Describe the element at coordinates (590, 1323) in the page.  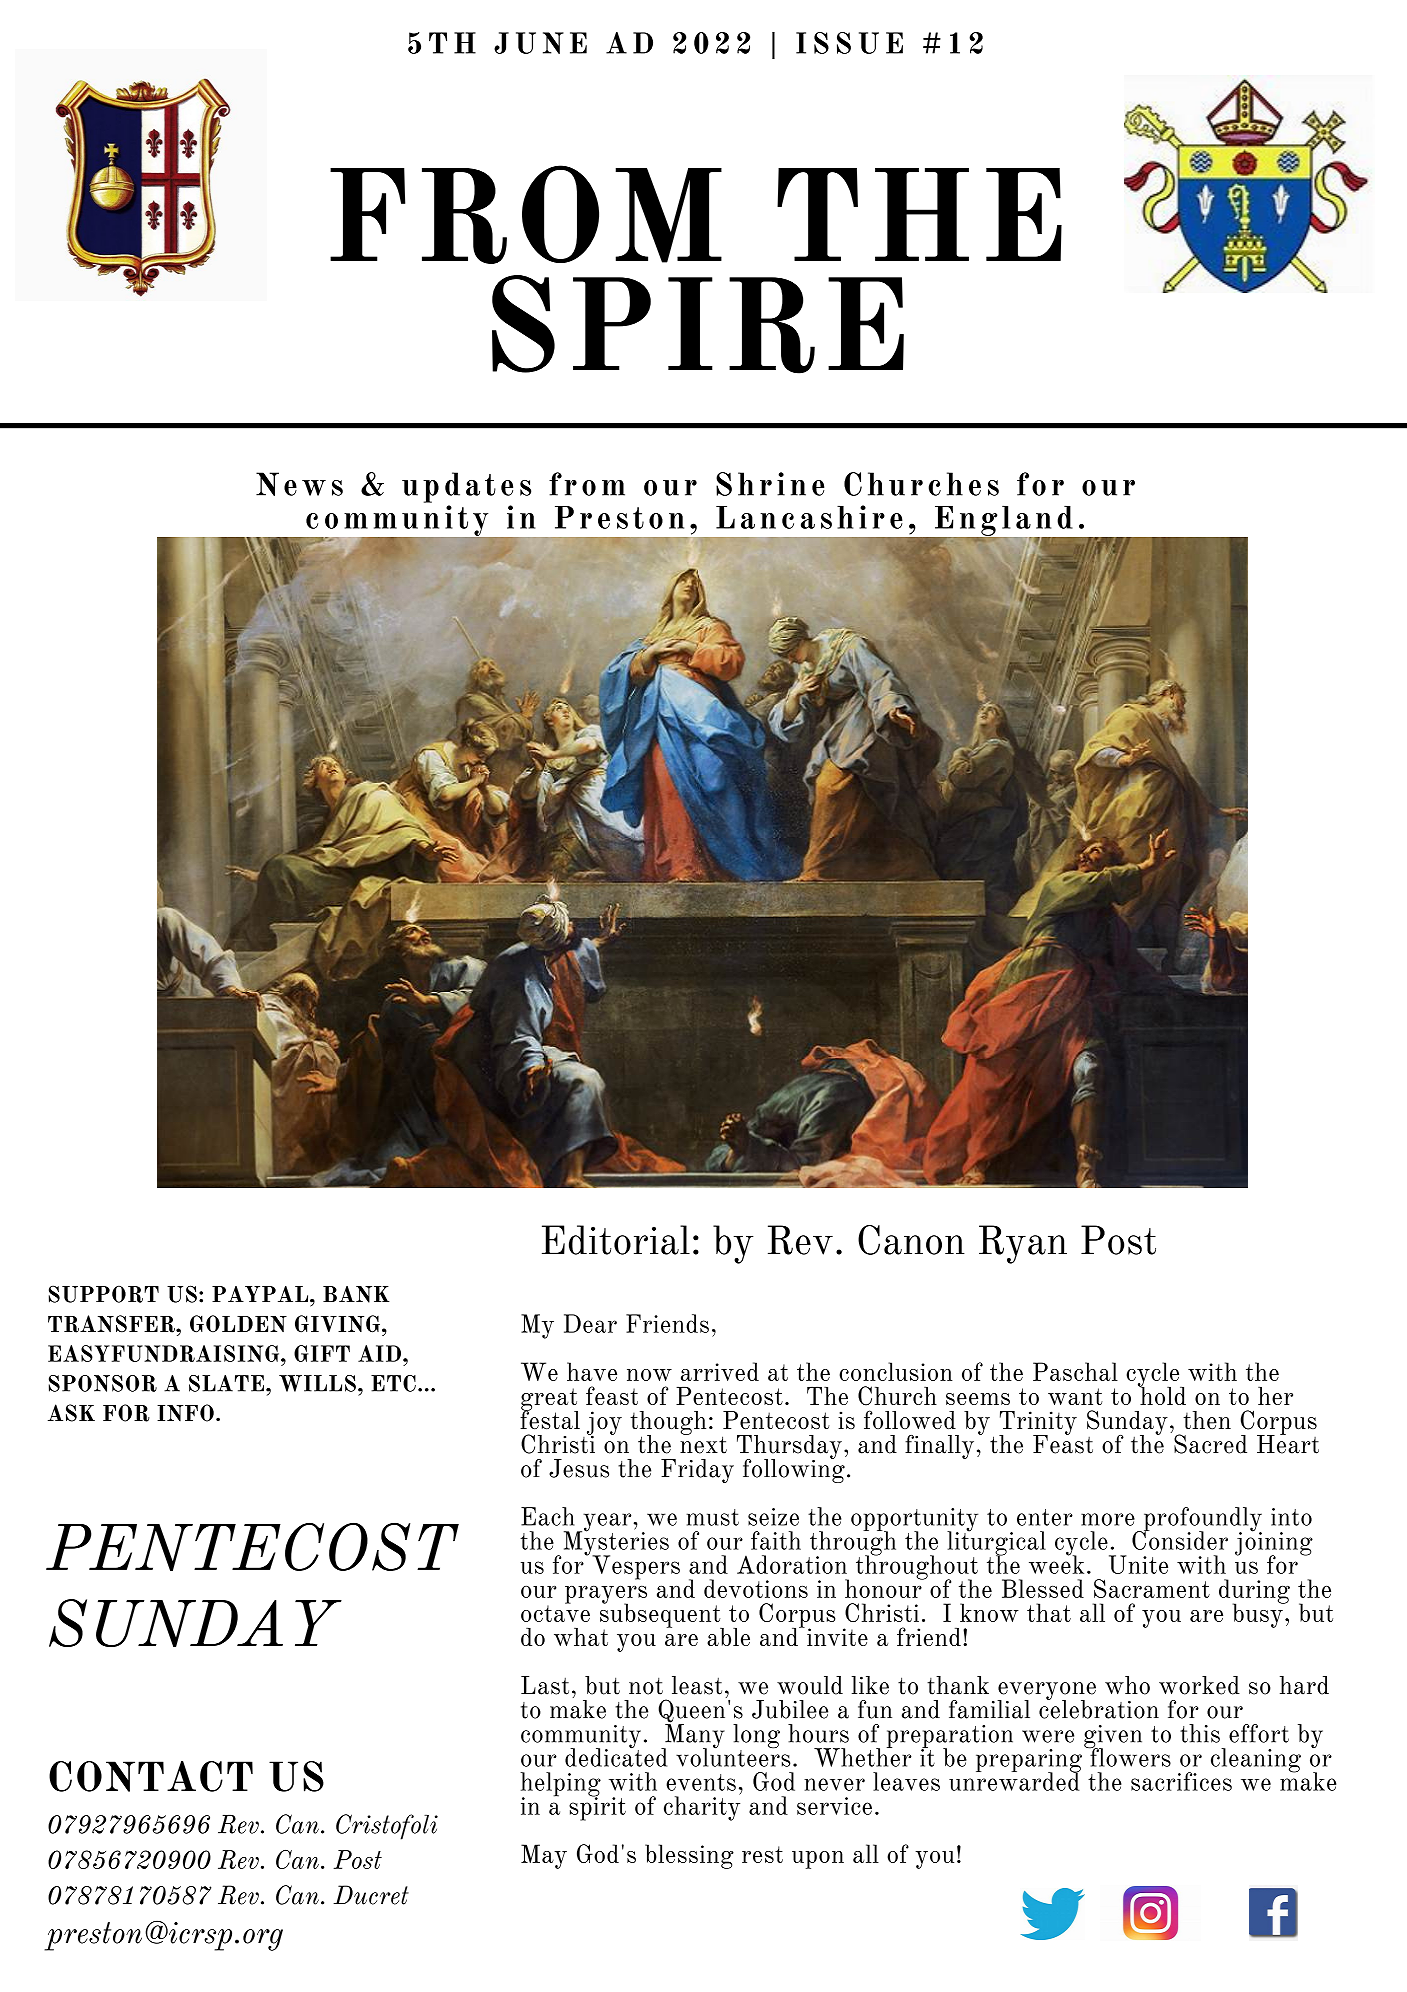
I see `Dear` at that location.
